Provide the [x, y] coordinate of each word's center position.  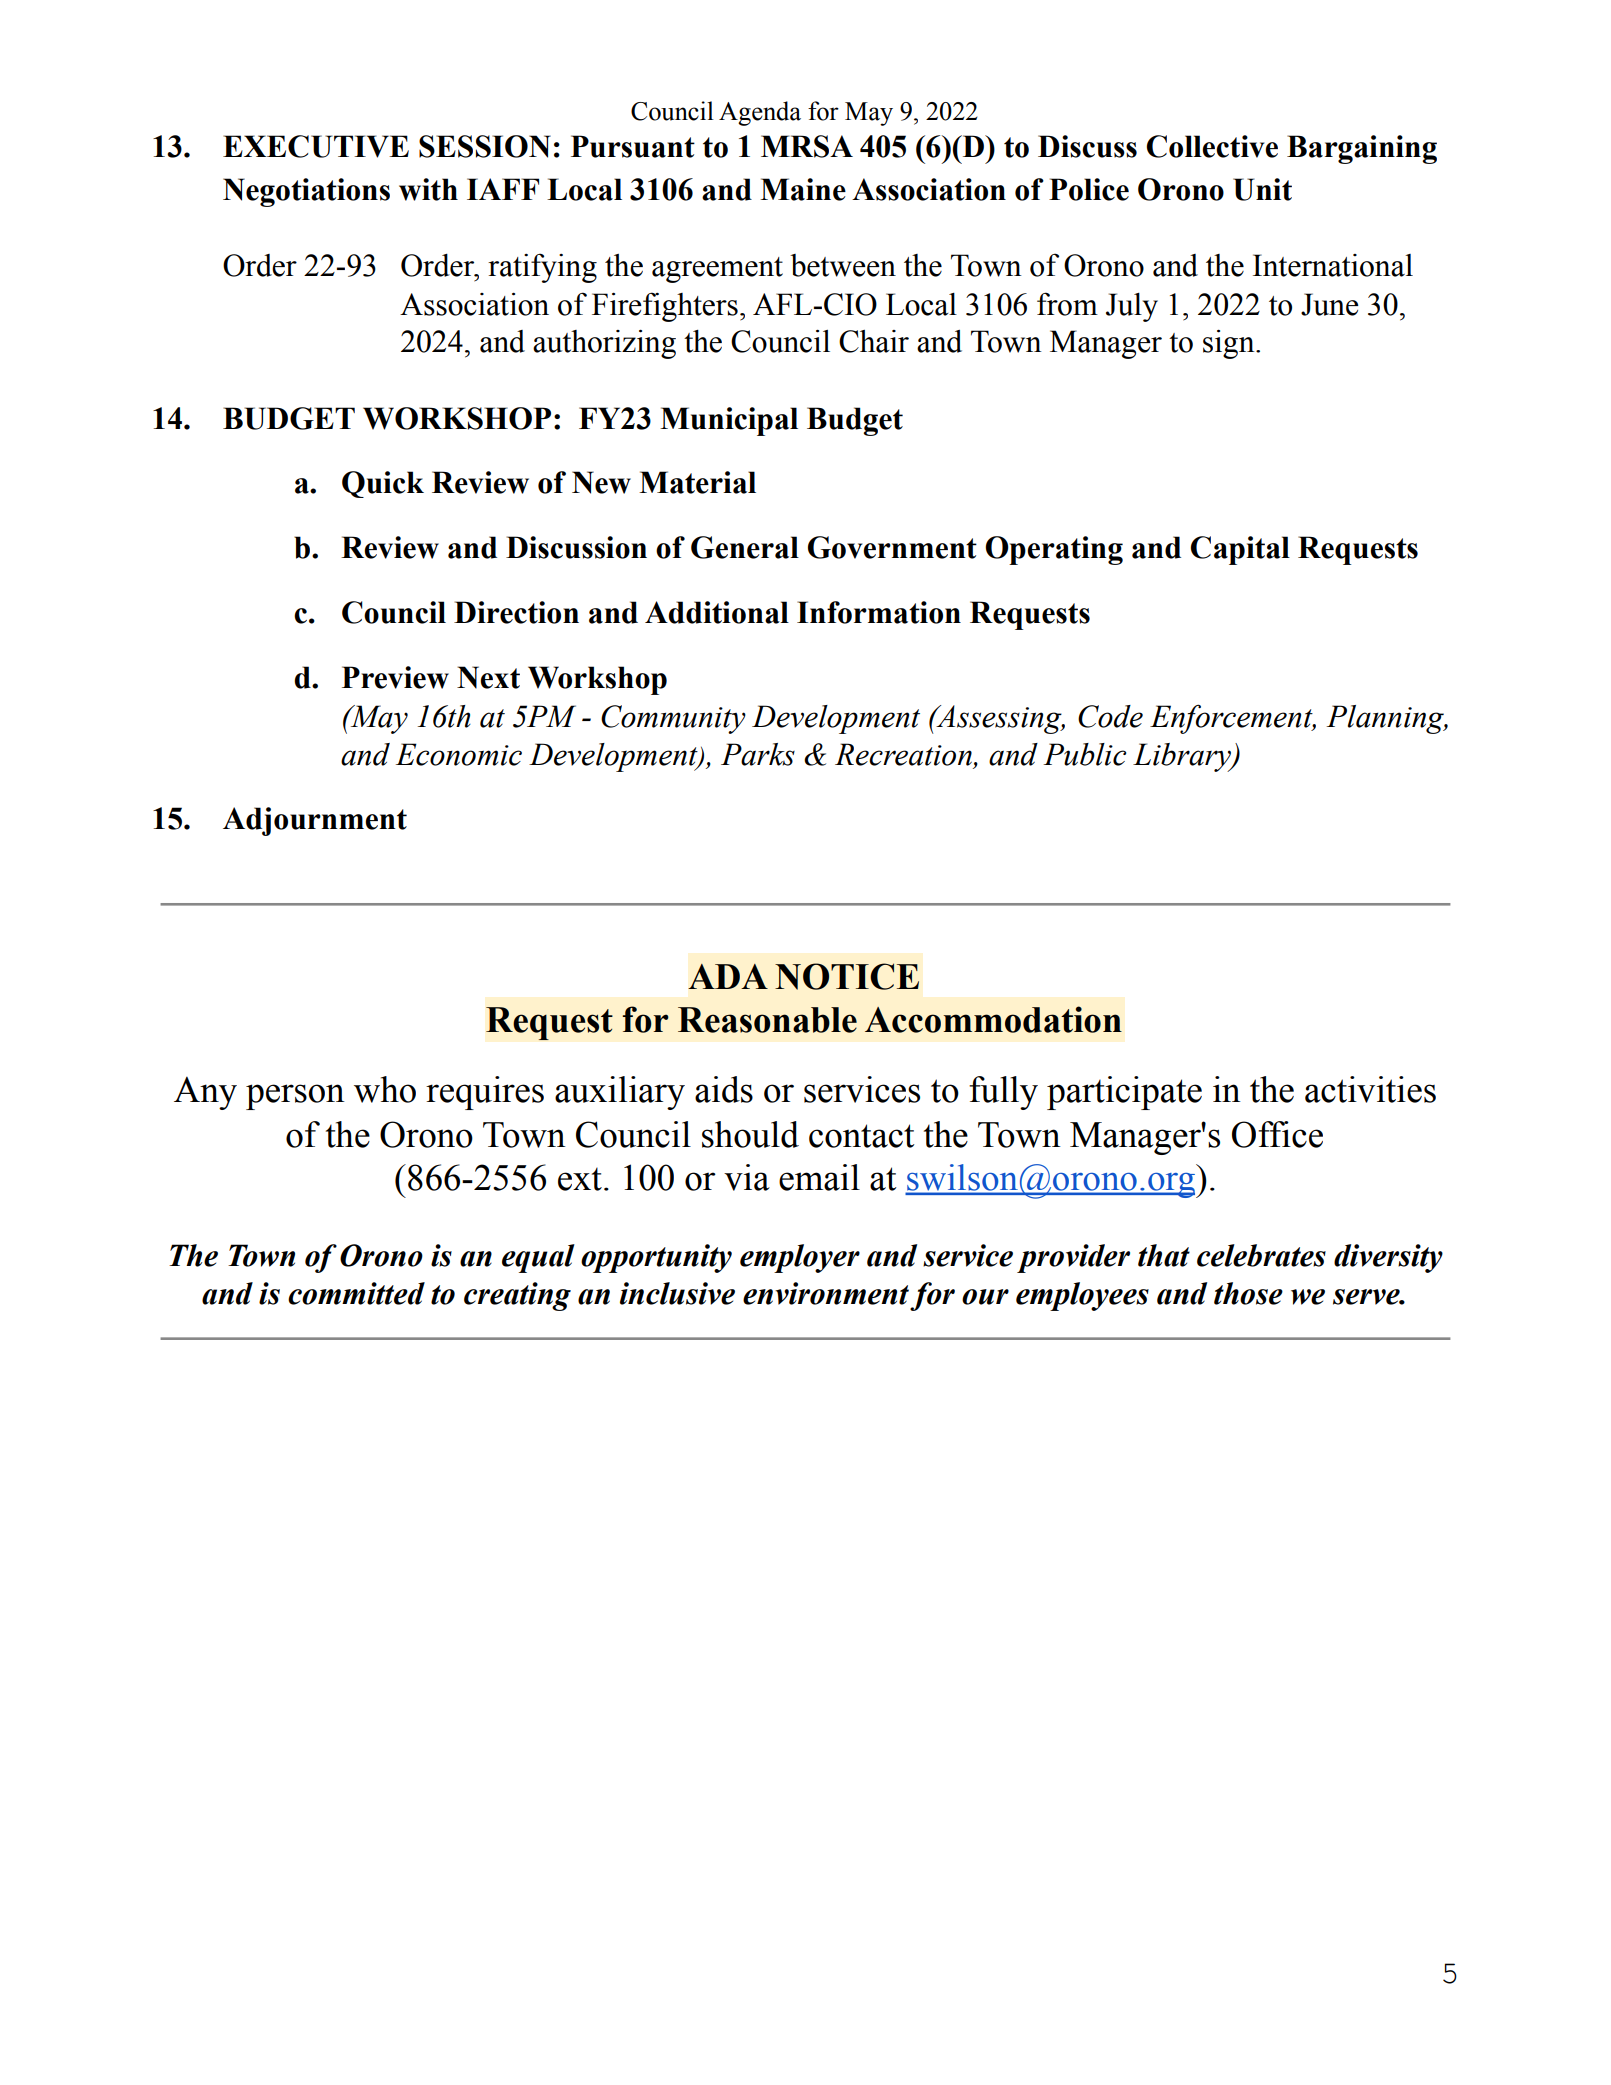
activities [1370, 1089]
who [385, 1089]
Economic [459, 754]
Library [1183, 757]
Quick [383, 484]
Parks [758, 754]
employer [800, 1258]
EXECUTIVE [316, 146]
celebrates [1261, 1255]
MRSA [807, 146]
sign [1230, 344]
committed [356, 1293]
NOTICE [847, 976]
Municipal [729, 421]
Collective [1212, 146]
